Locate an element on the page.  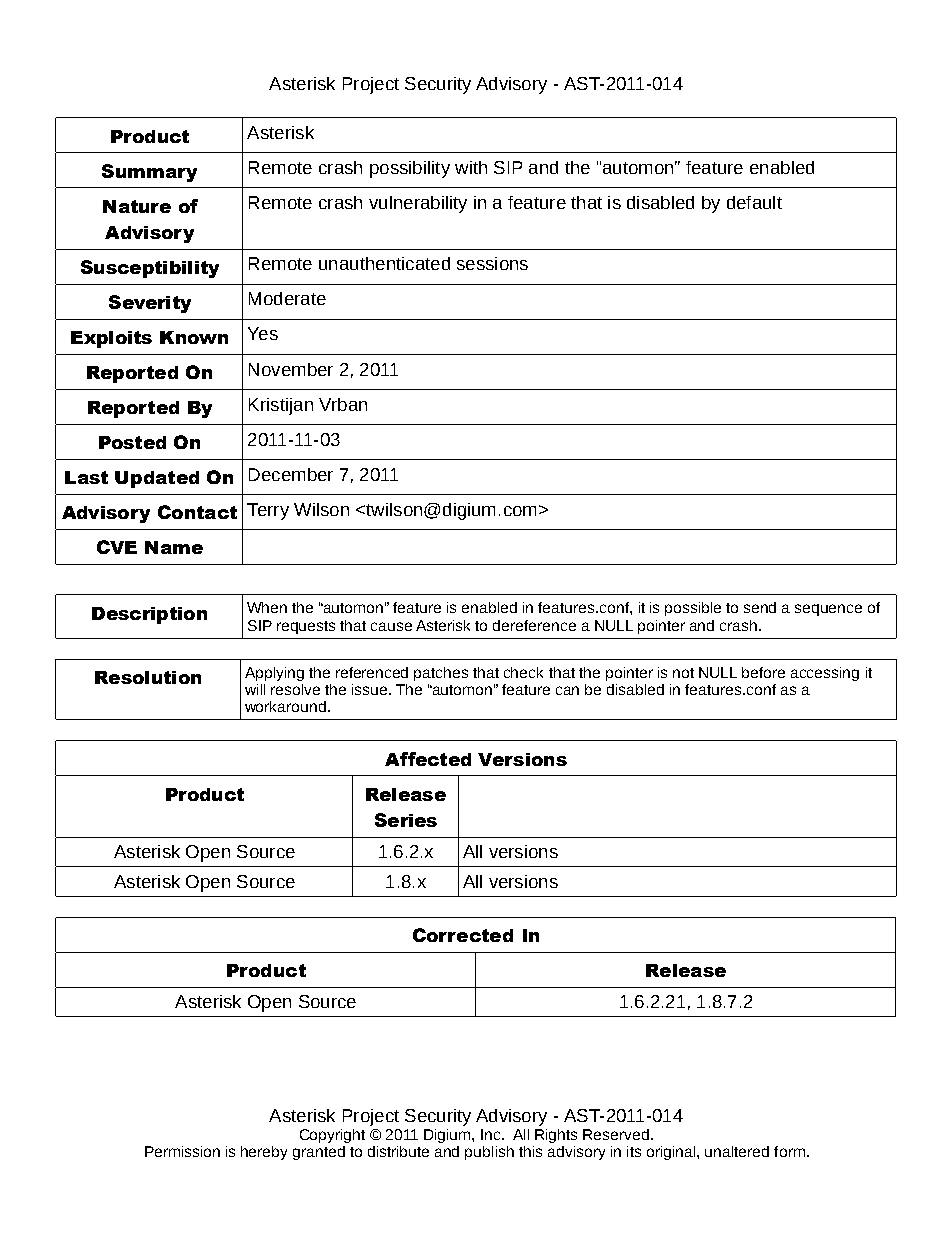
Nature is located at coordinates (137, 206).
